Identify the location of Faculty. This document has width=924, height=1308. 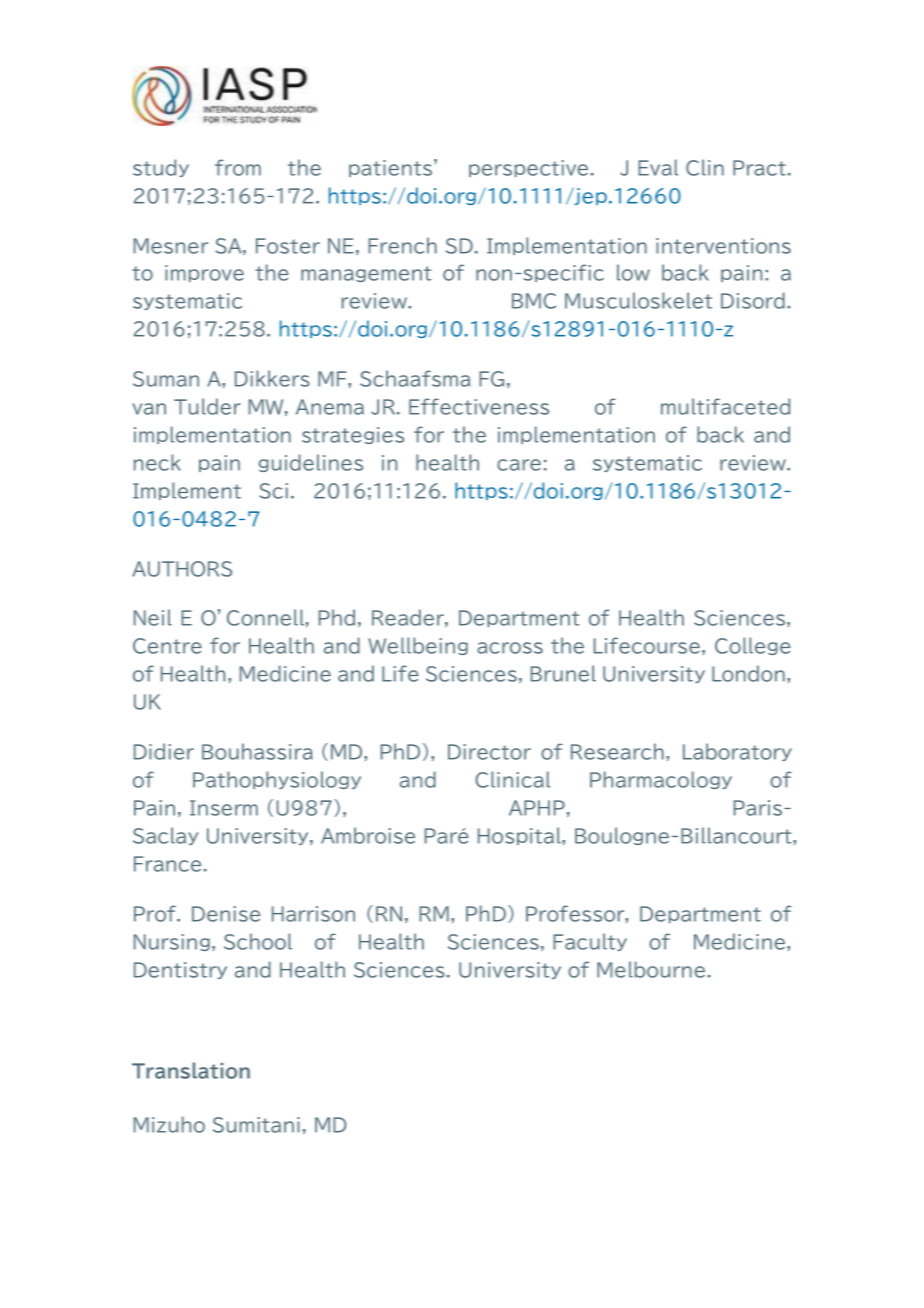
(590, 942).
